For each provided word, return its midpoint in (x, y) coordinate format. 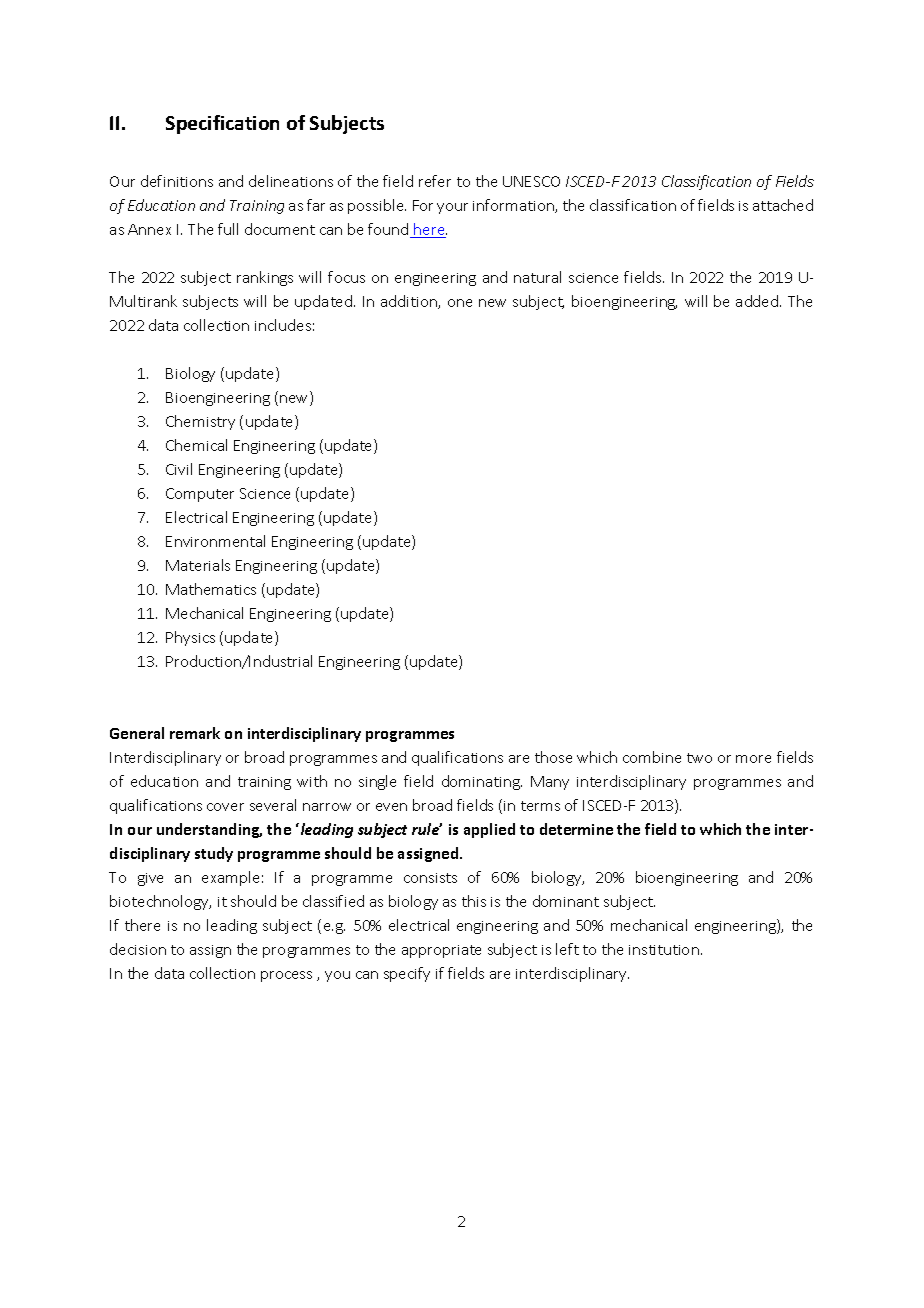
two (699, 758)
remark (195, 733)
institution (664, 950)
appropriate (441, 951)
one (460, 303)
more (753, 759)
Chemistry (200, 422)
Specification (222, 124)
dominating (482, 782)
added (758, 301)
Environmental (215, 541)
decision (138, 949)
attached (783, 205)
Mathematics (211, 589)
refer (435, 181)
